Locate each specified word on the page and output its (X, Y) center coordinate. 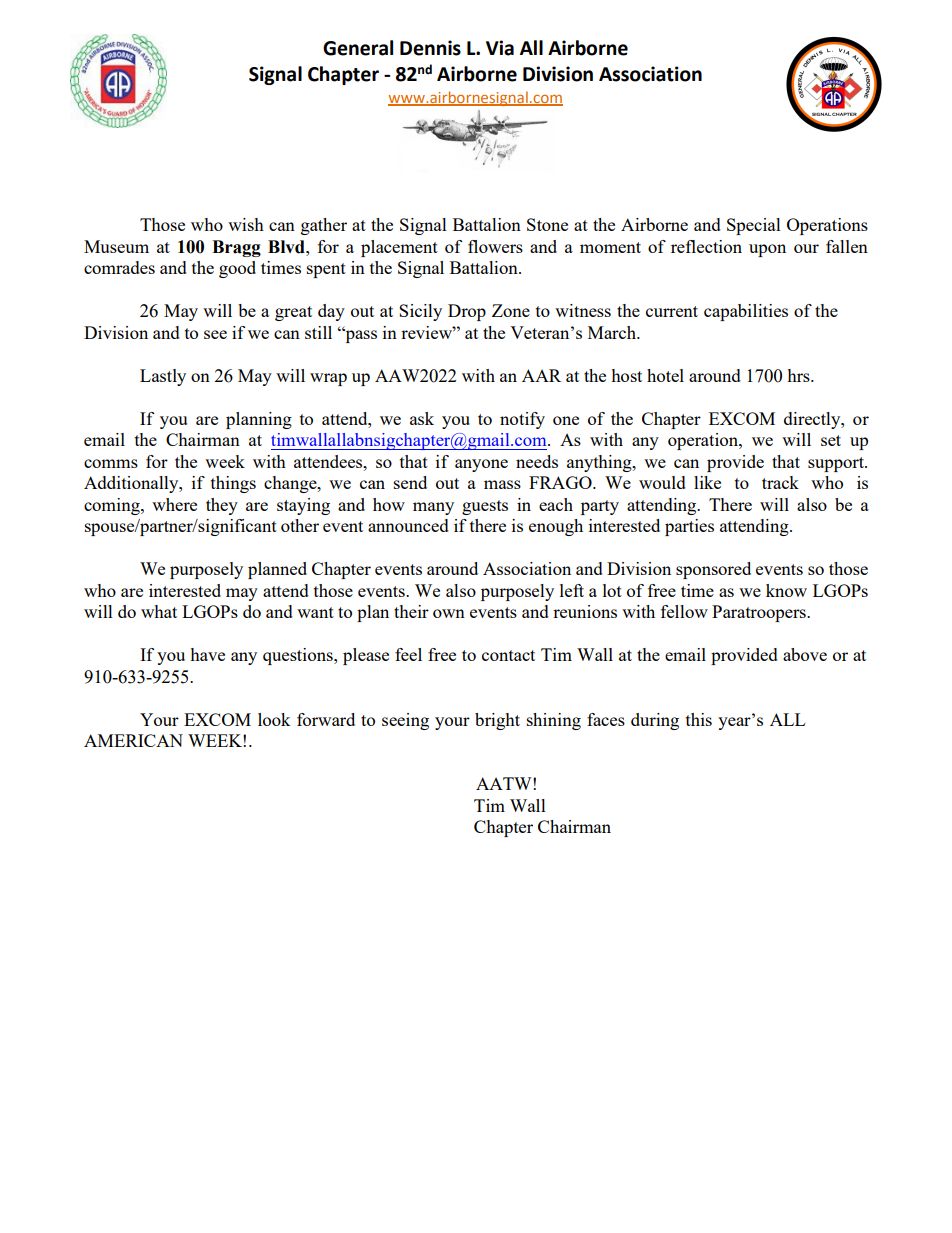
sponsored (713, 570)
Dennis (430, 48)
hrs (799, 375)
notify (522, 420)
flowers (495, 246)
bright (497, 721)
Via (500, 48)
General (358, 48)
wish (246, 224)
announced (408, 525)
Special (754, 226)
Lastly (163, 377)
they (222, 506)
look (274, 719)
